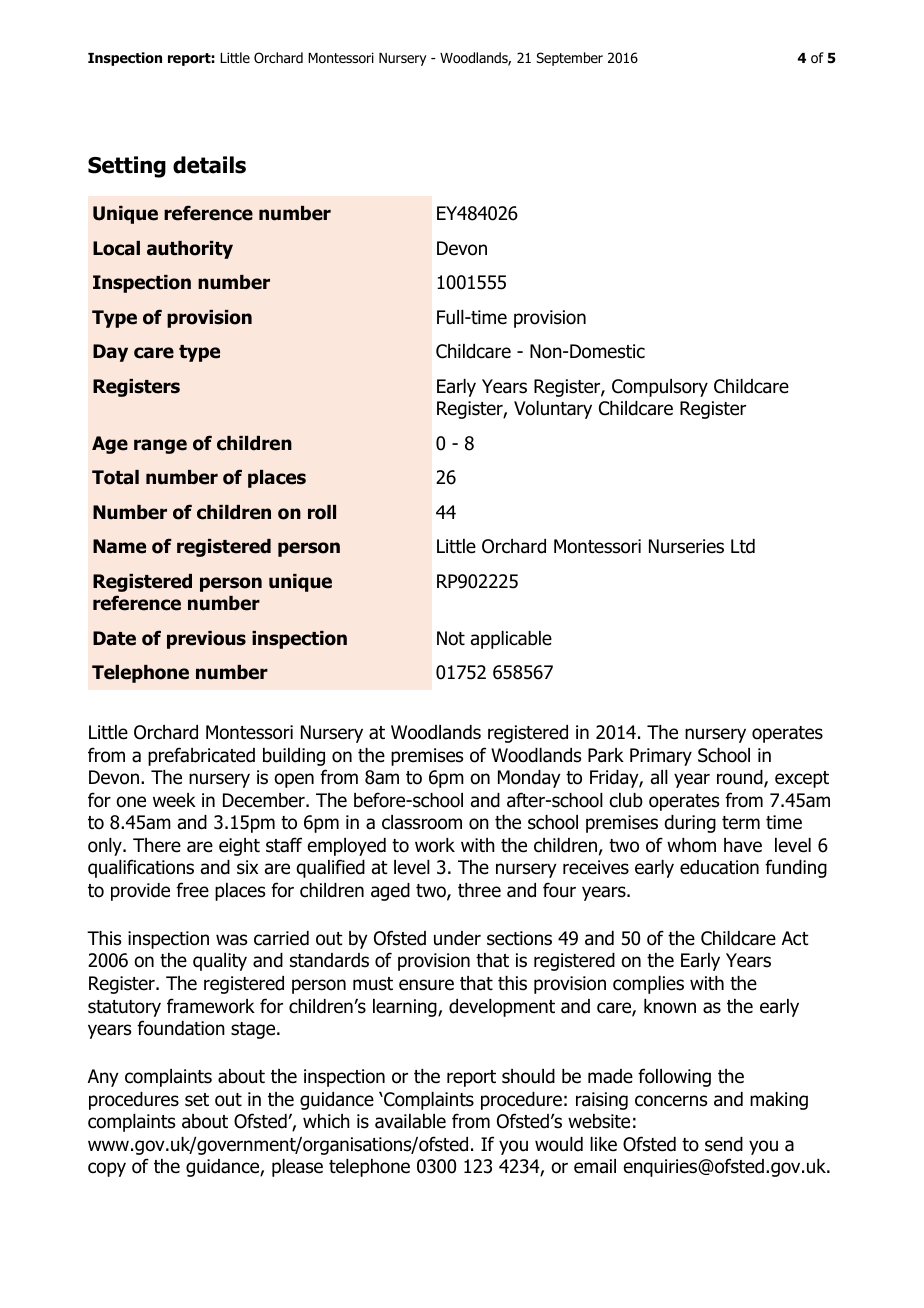 This page has height=1308, width=924. I want to click on range, so click(160, 446).
